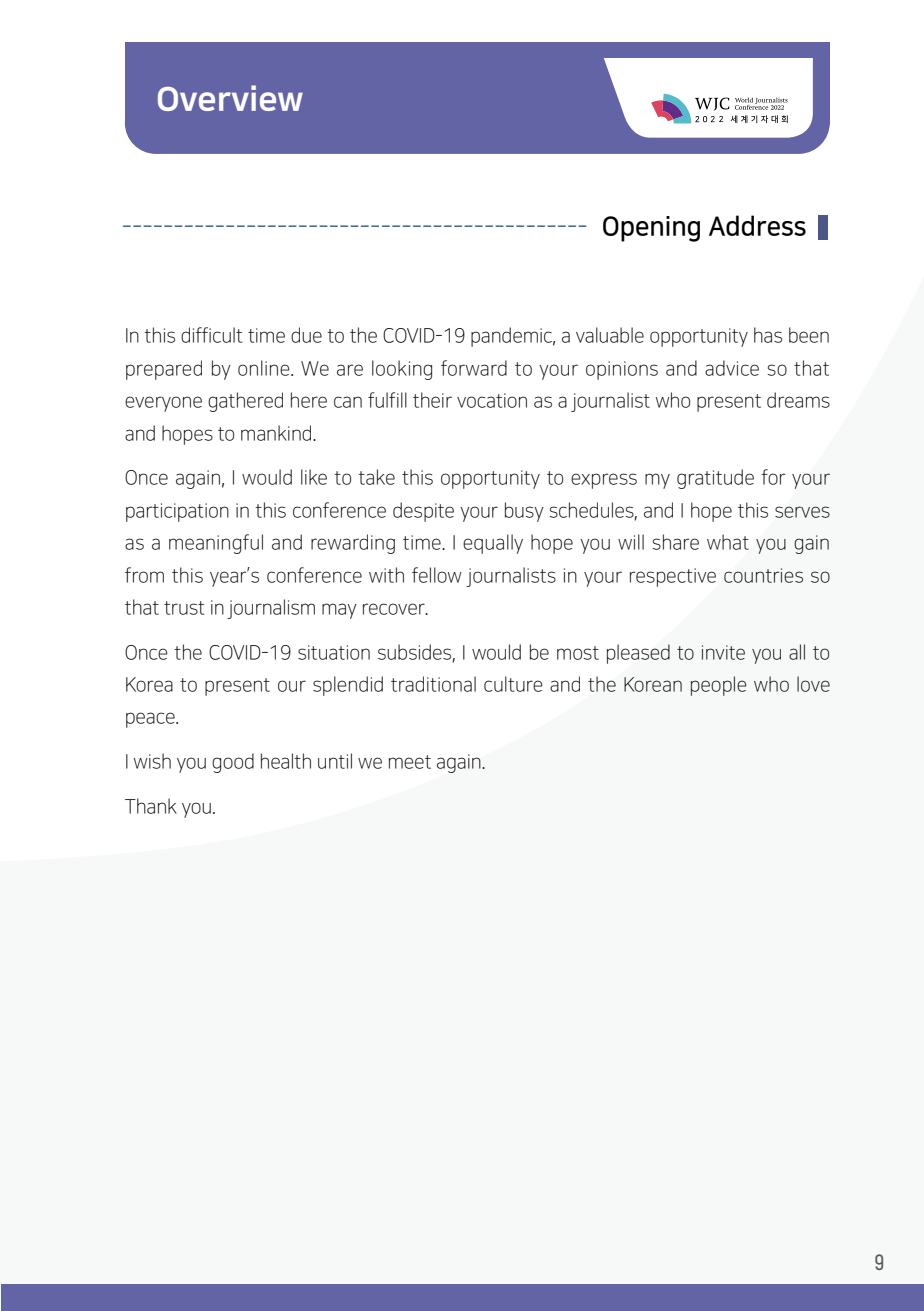  What do you see at coordinates (277, 433) in the screenshot?
I see `mankind` at bounding box center [277, 433].
